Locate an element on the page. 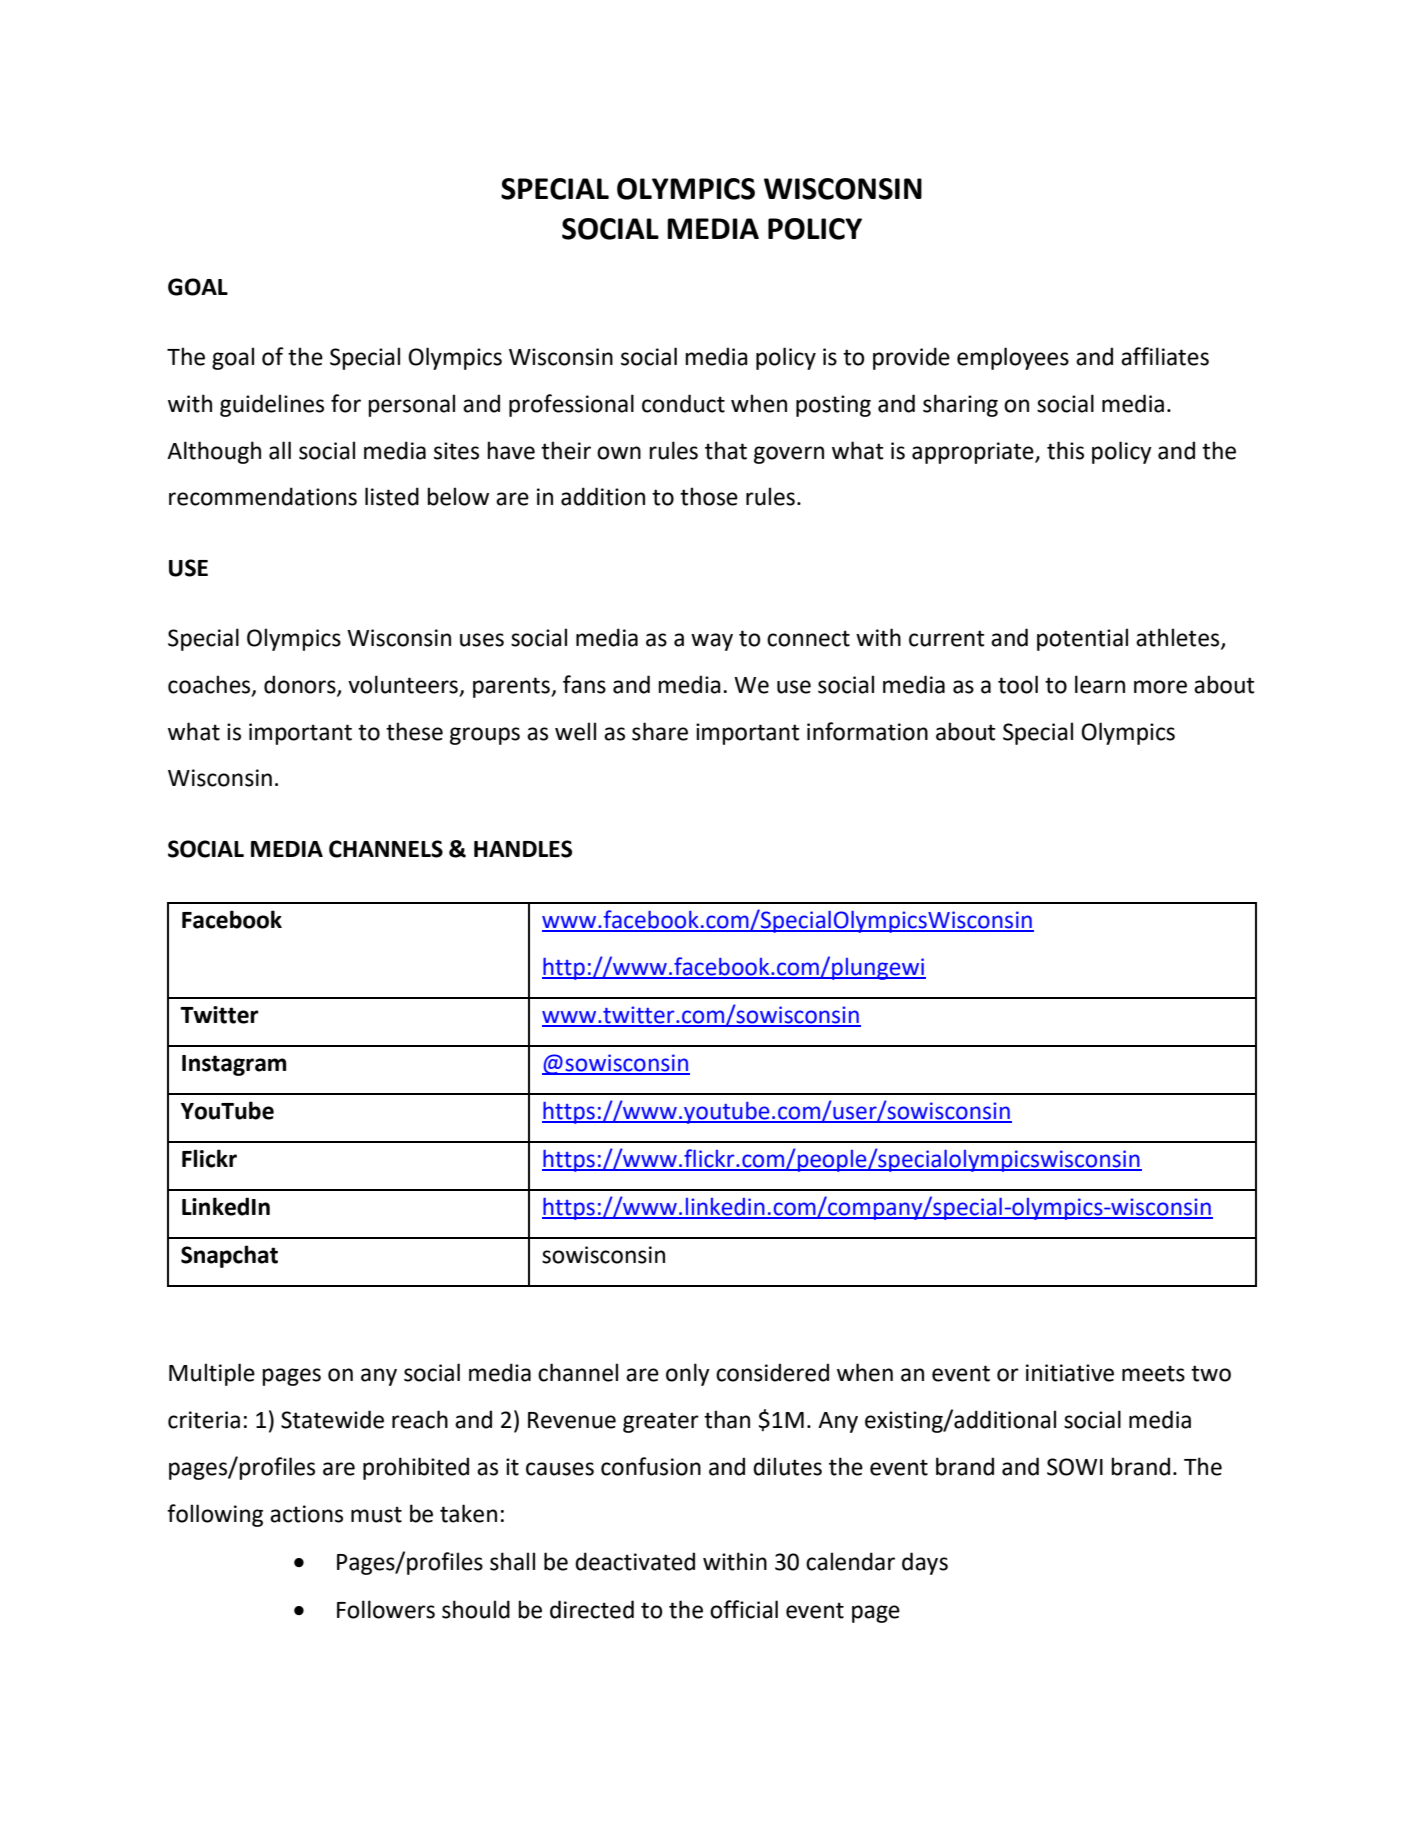 This image has height=1843, width=1424. information is located at coordinates (867, 731).
